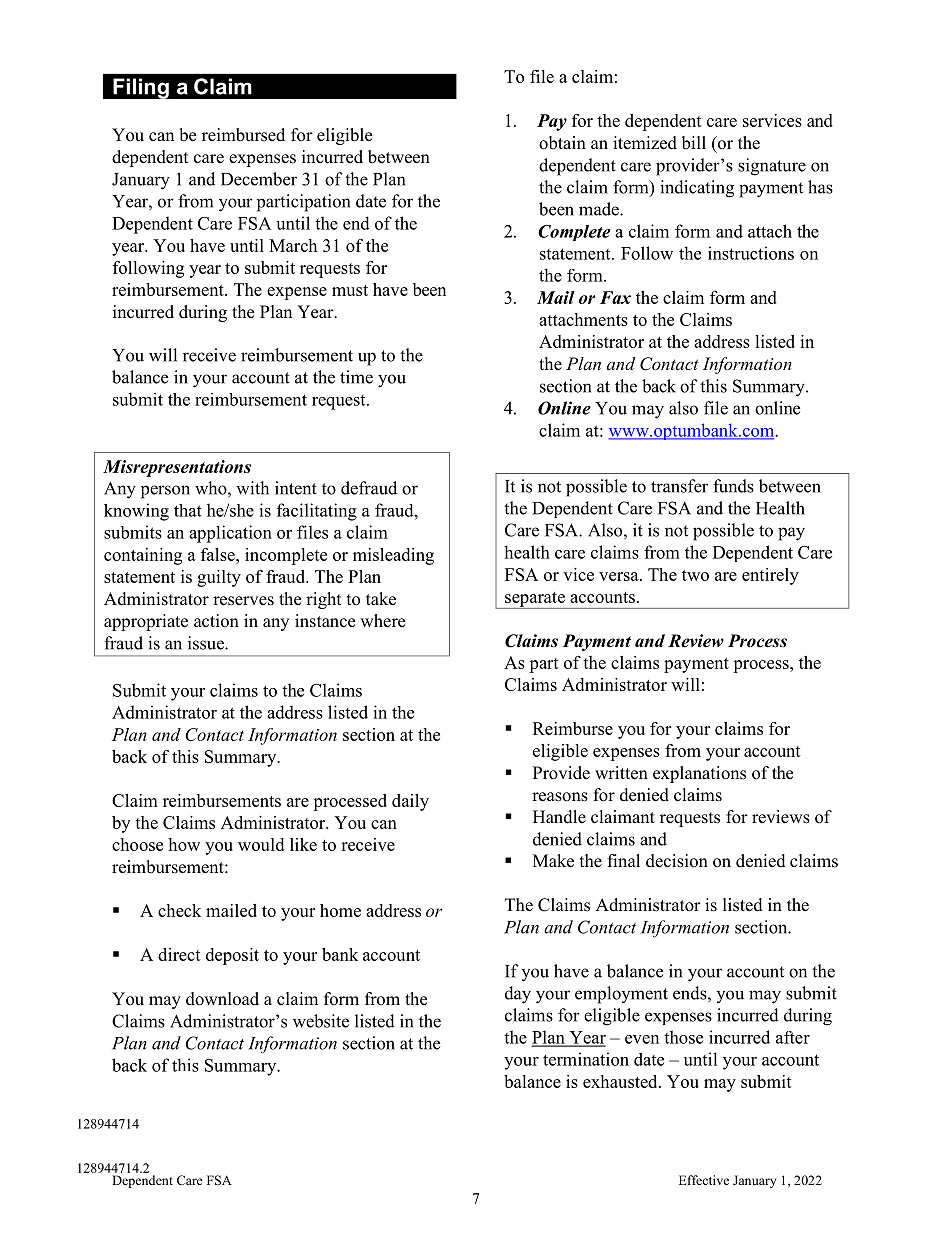 The width and height of the screenshot is (952, 1233). What do you see at coordinates (535, 600) in the screenshot?
I see `separate` at bounding box center [535, 600].
